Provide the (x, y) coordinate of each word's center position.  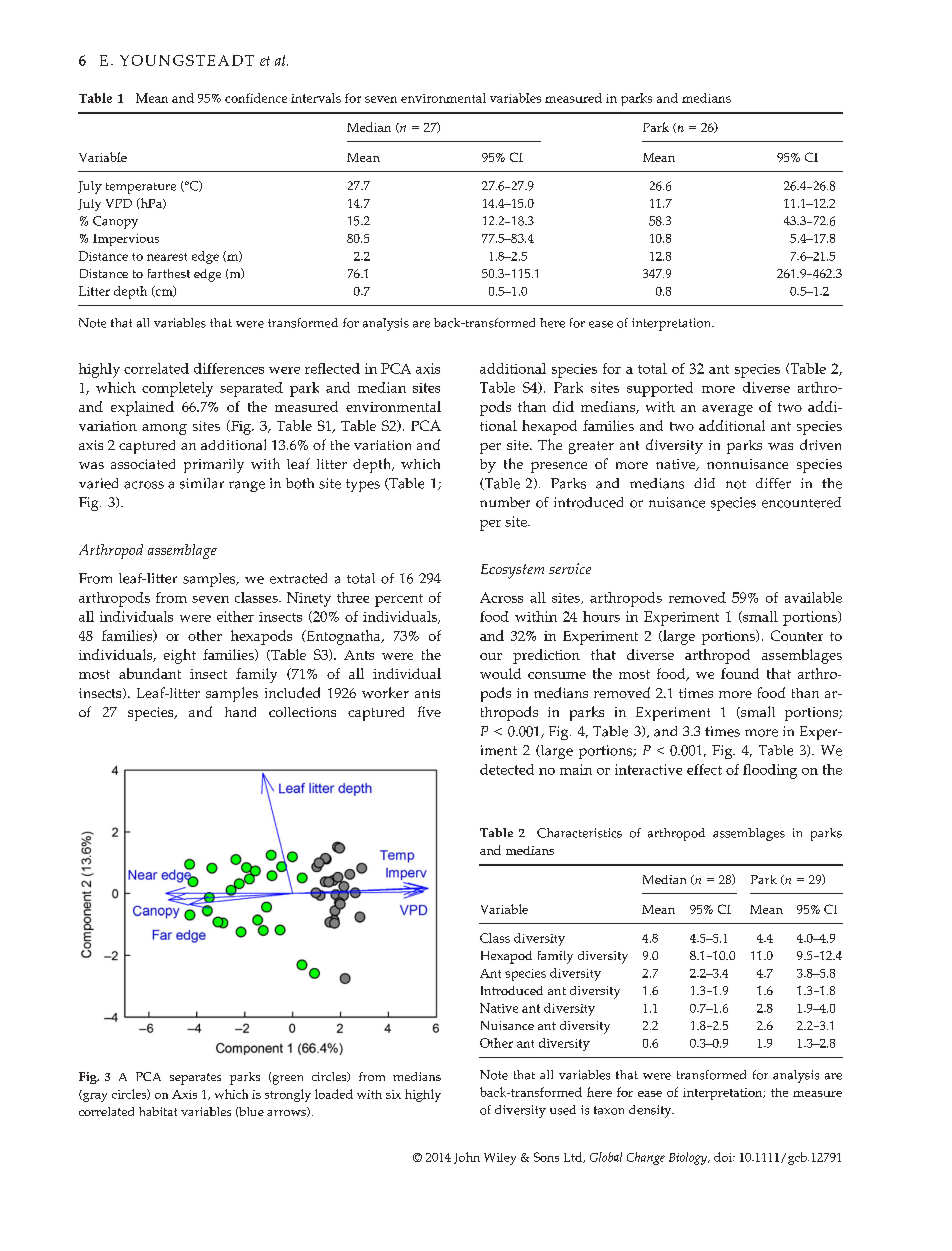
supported (660, 389)
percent (399, 600)
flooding (770, 771)
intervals (316, 98)
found (740, 673)
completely (177, 389)
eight (180, 656)
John (467, 1158)
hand (240, 712)
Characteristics (579, 833)
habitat (158, 1111)
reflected (332, 368)
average (727, 410)
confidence (256, 98)
